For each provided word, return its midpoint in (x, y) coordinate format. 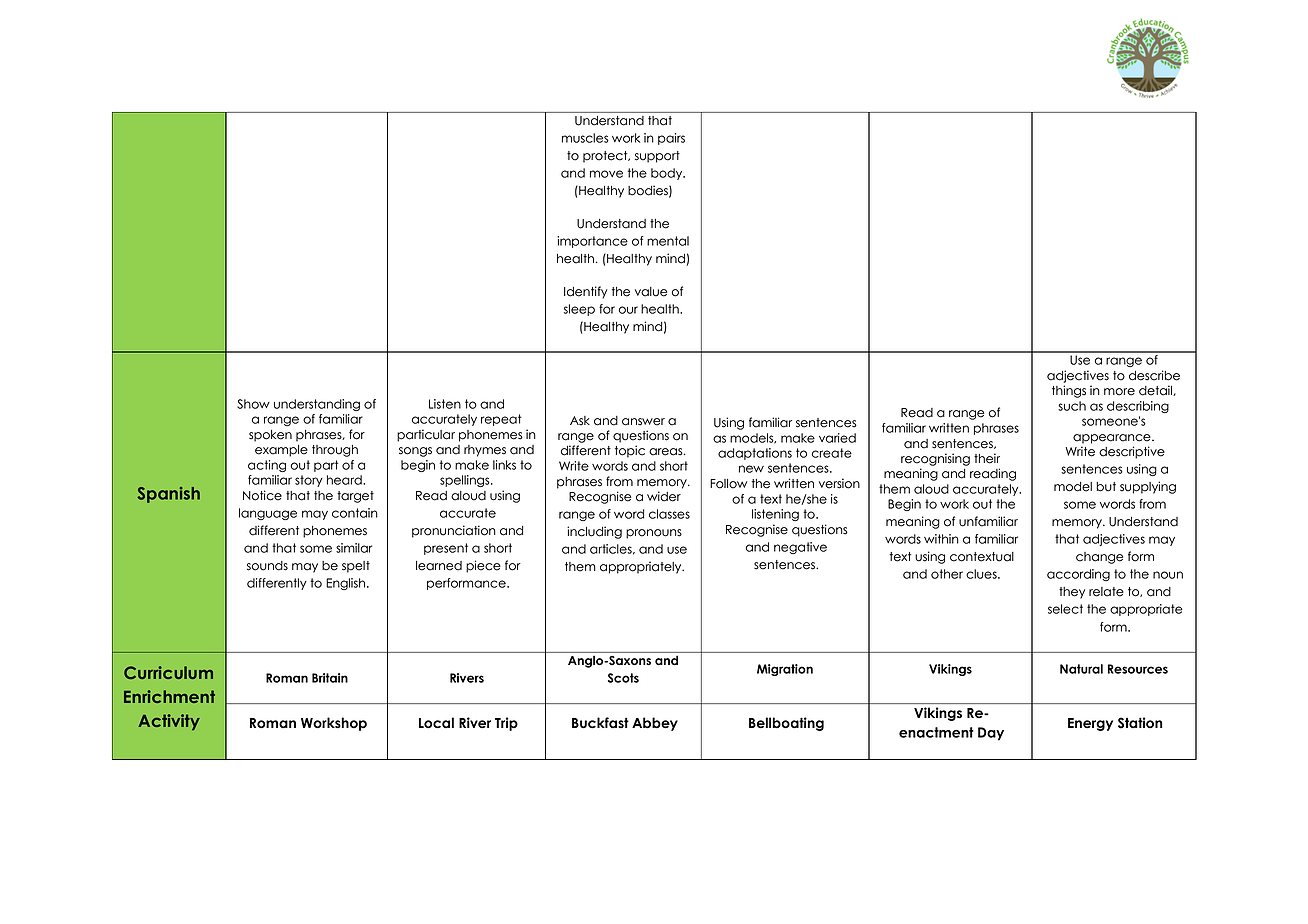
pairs (671, 139)
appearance (1113, 439)
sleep (579, 310)
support (657, 157)
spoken (270, 436)
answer (643, 422)
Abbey (655, 724)
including (594, 532)
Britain (330, 678)
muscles (585, 138)
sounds (267, 566)
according (1078, 575)
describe (1154, 375)
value (651, 292)
